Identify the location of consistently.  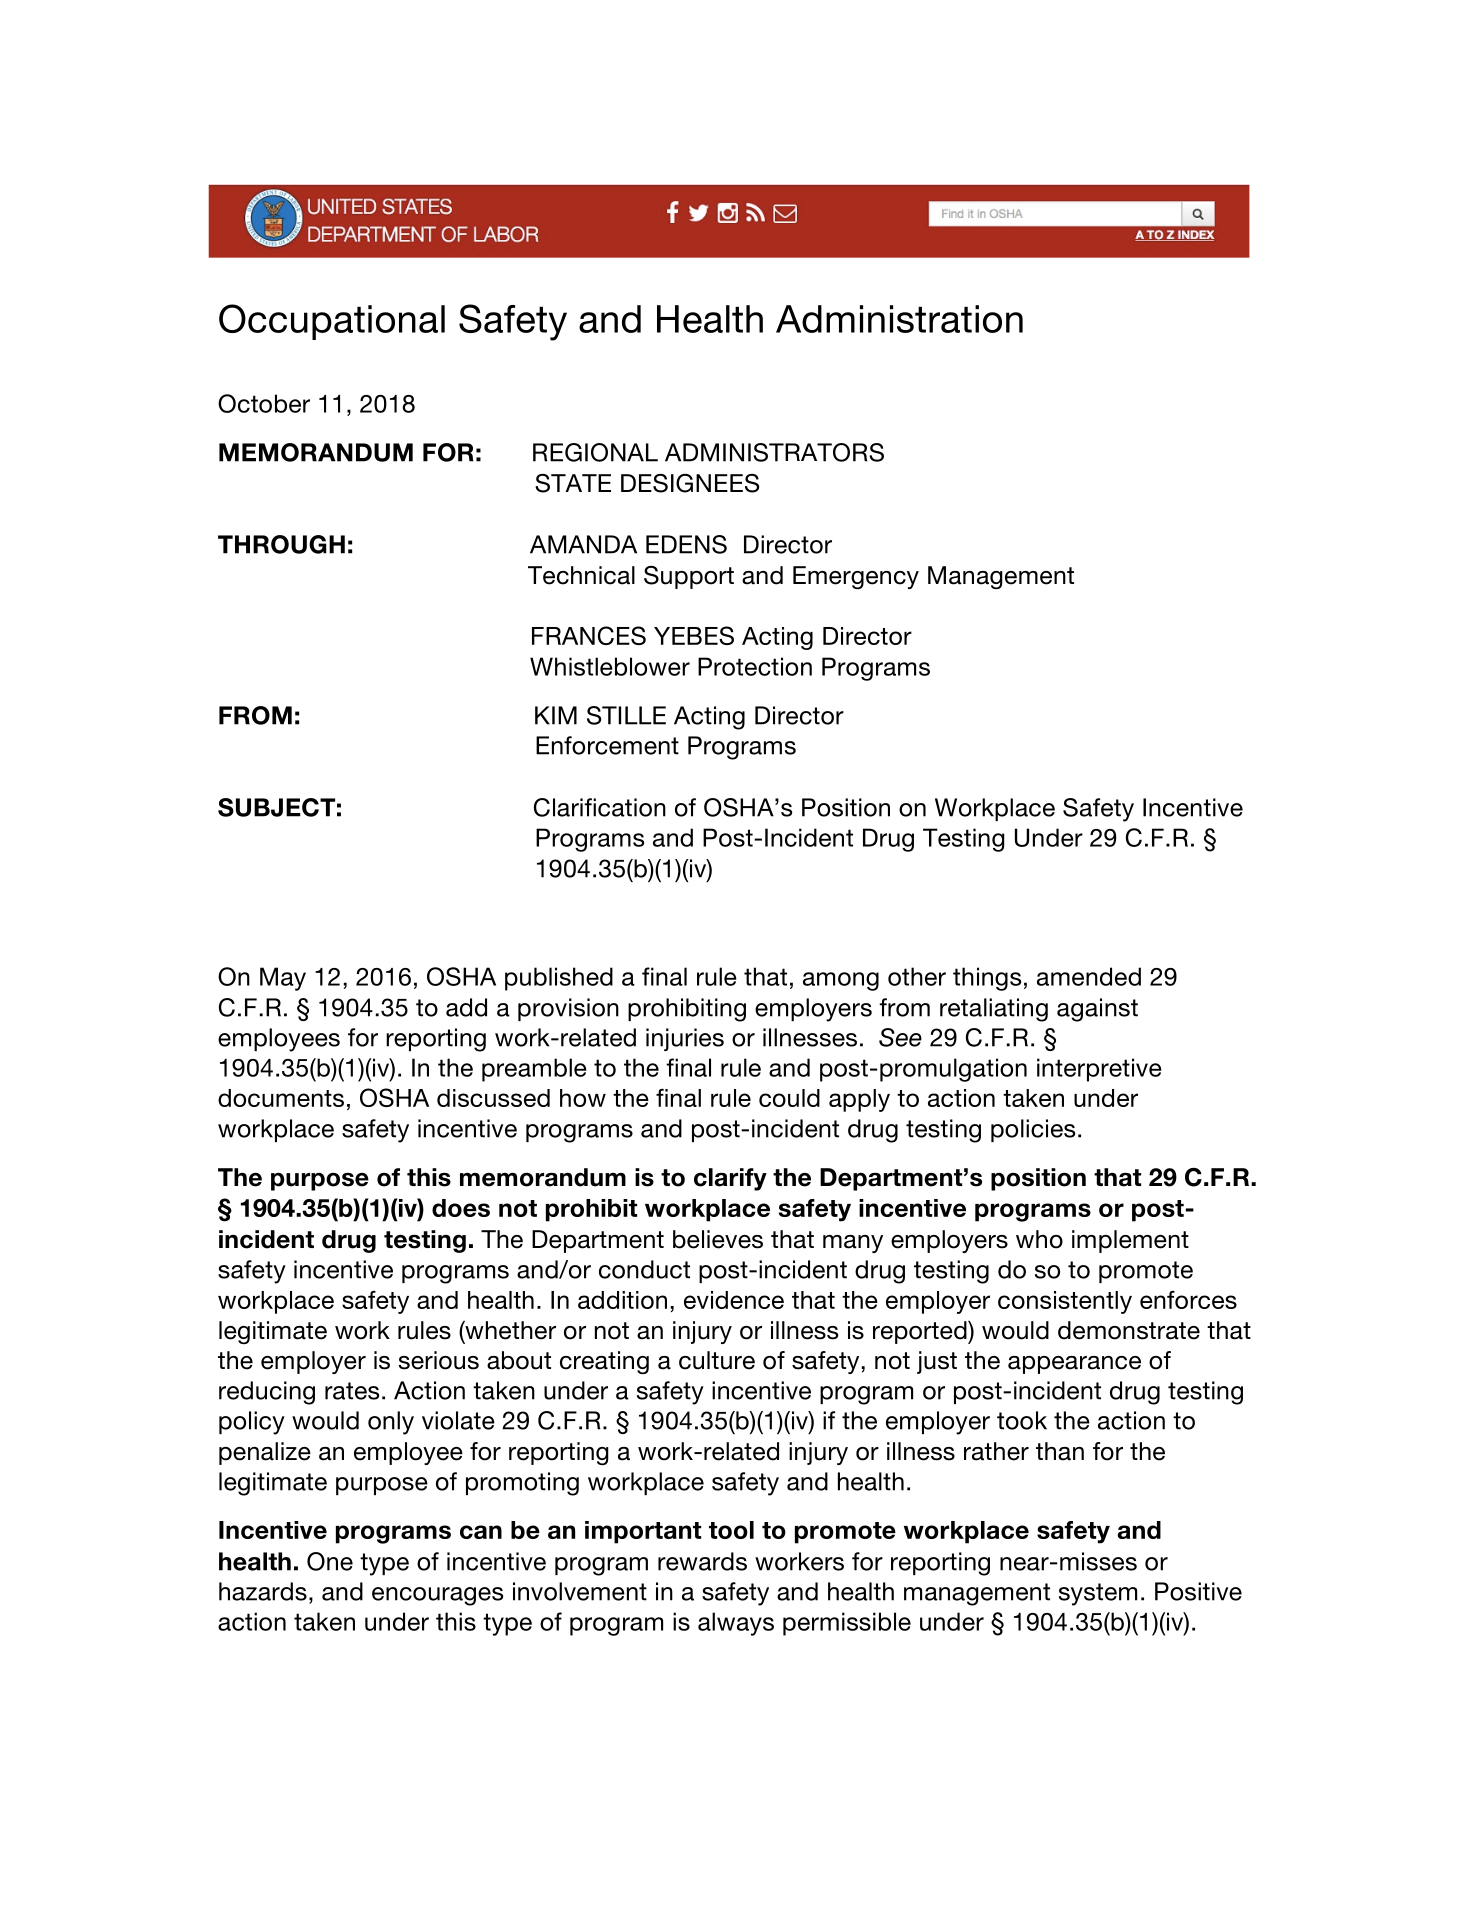
(1065, 1302).
